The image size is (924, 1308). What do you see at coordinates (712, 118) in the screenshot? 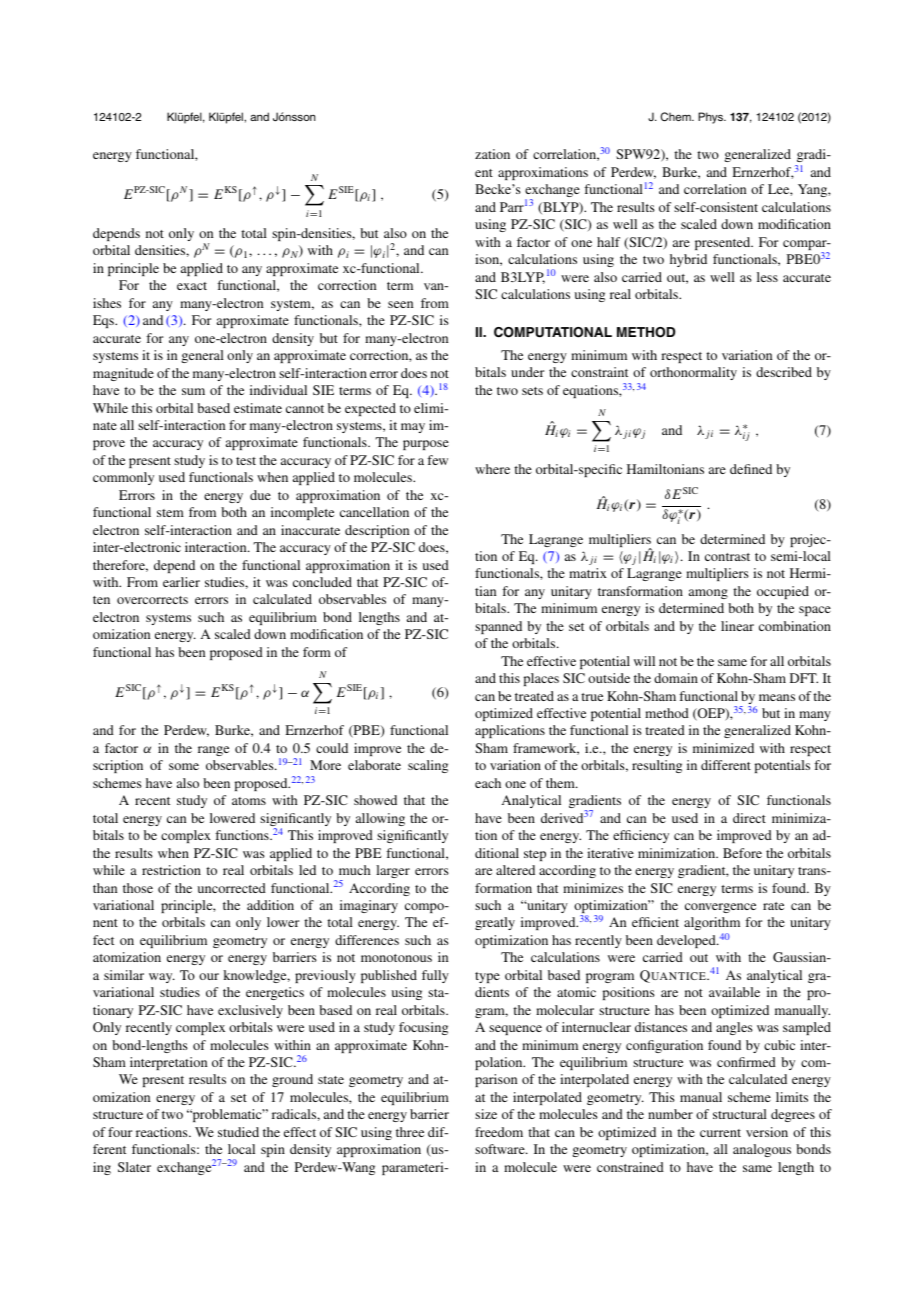
I see `Phys` at bounding box center [712, 118].
